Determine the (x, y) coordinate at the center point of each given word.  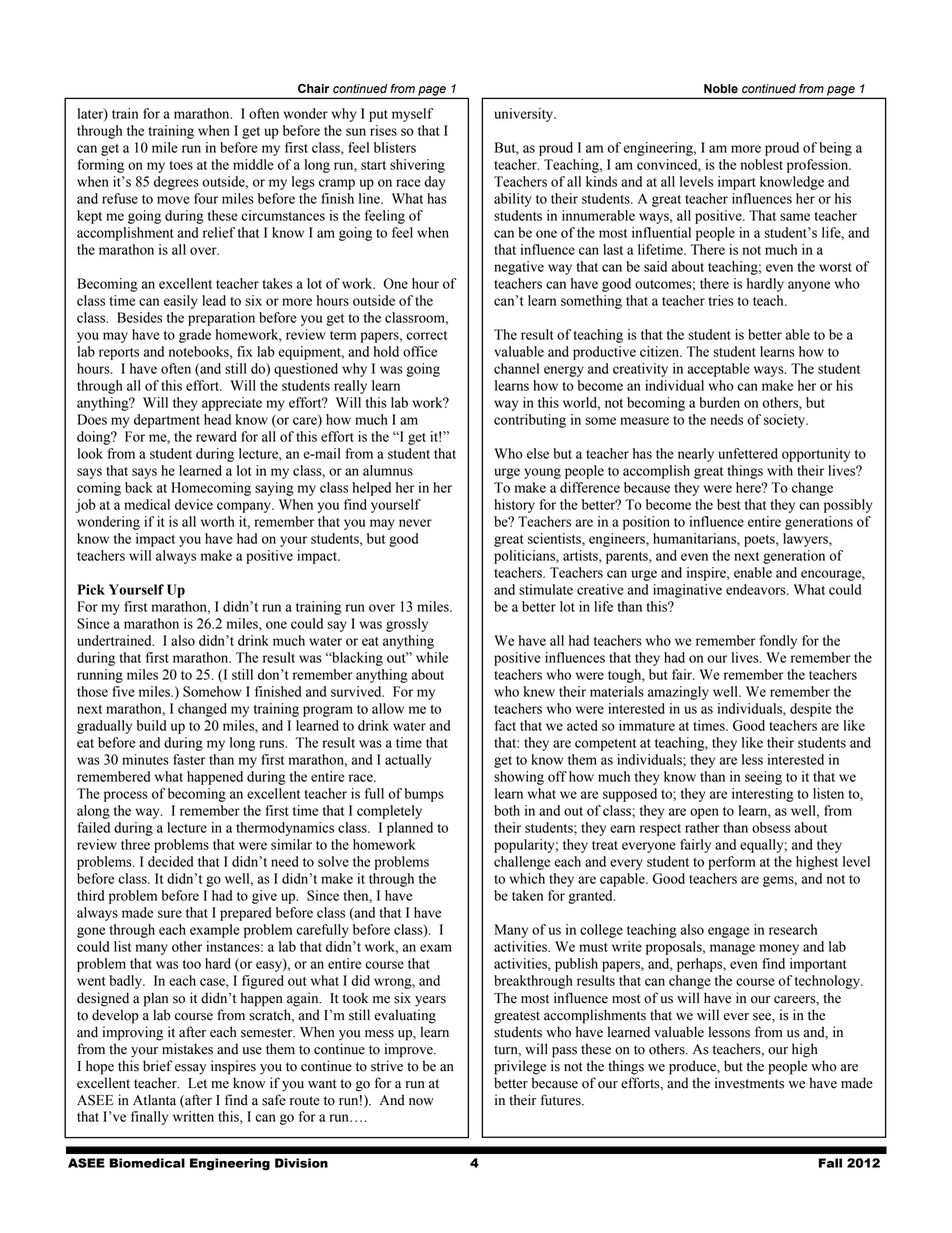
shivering (417, 166)
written (193, 1116)
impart (737, 183)
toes (181, 165)
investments (749, 1083)
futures (562, 1100)
